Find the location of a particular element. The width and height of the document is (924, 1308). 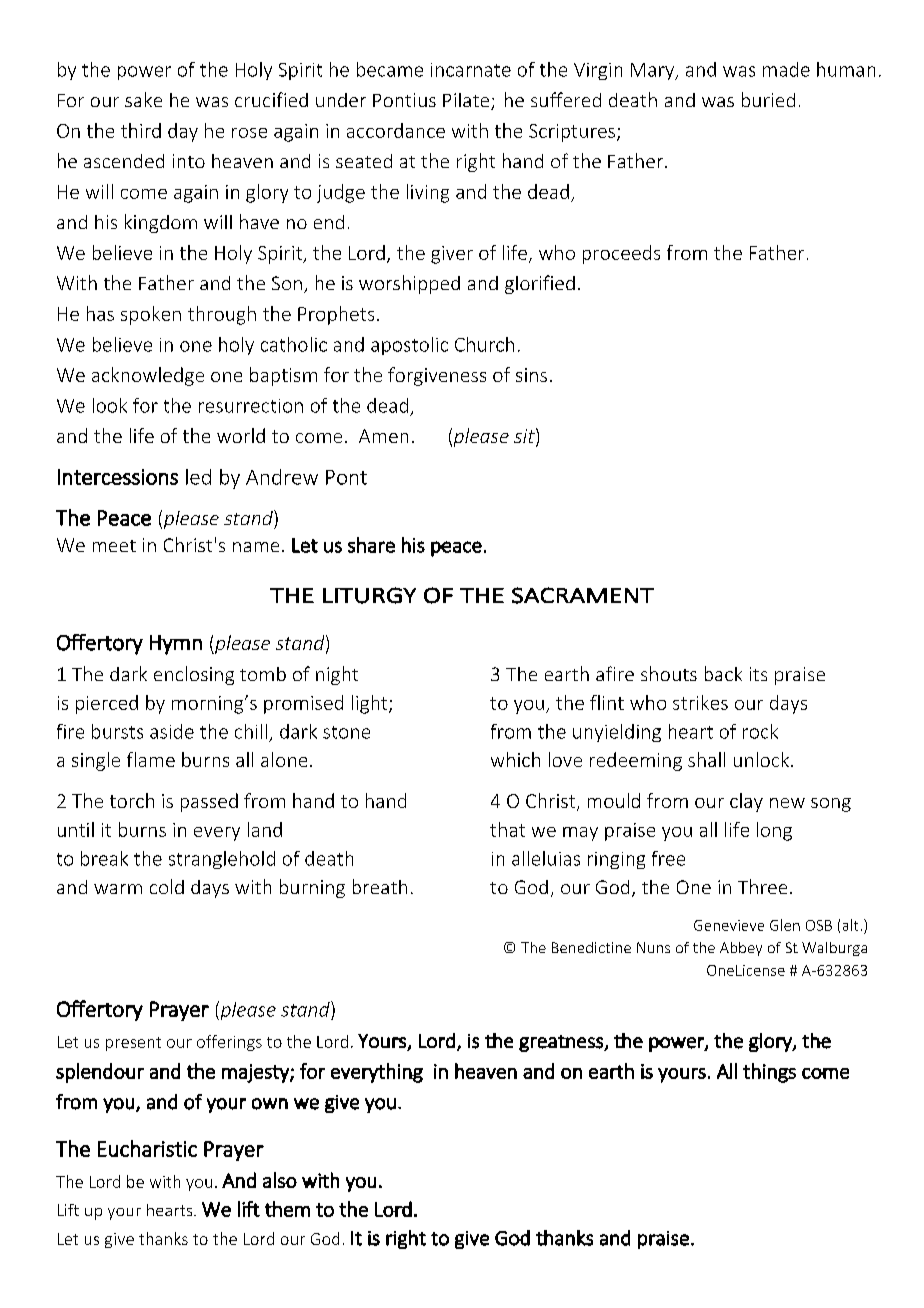

sake is located at coordinates (143, 99).
